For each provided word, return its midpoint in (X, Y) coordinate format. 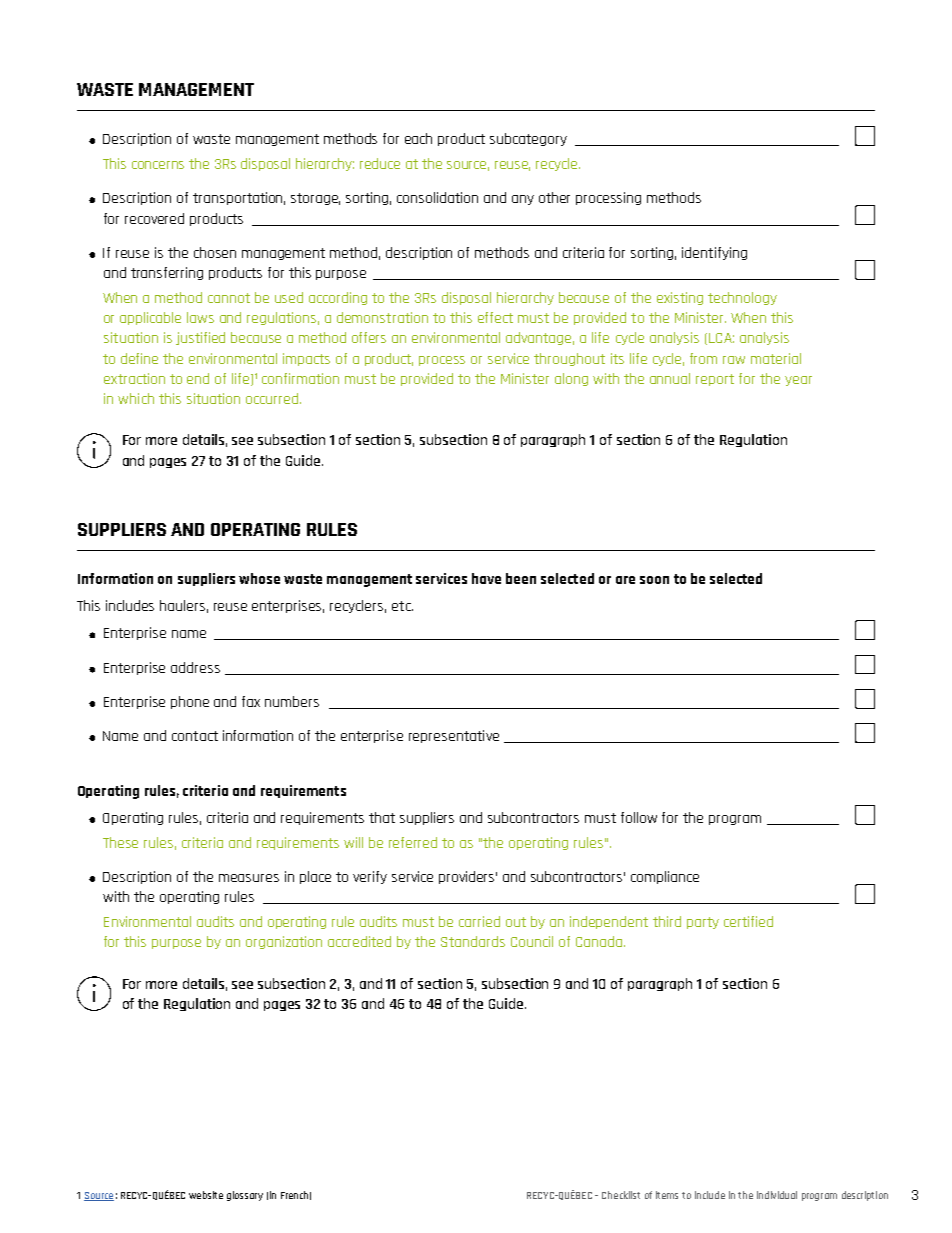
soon (654, 580)
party (703, 923)
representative (454, 736)
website (206, 1195)
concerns (158, 165)
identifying (714, 253)
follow (639, 817)
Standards (473, 941)
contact (195, 736)
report (715, 380)
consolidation (437, 197)
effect (495, 317)
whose (259, 578)
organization (284, 942)
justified (200, 338)
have (486, 578)
